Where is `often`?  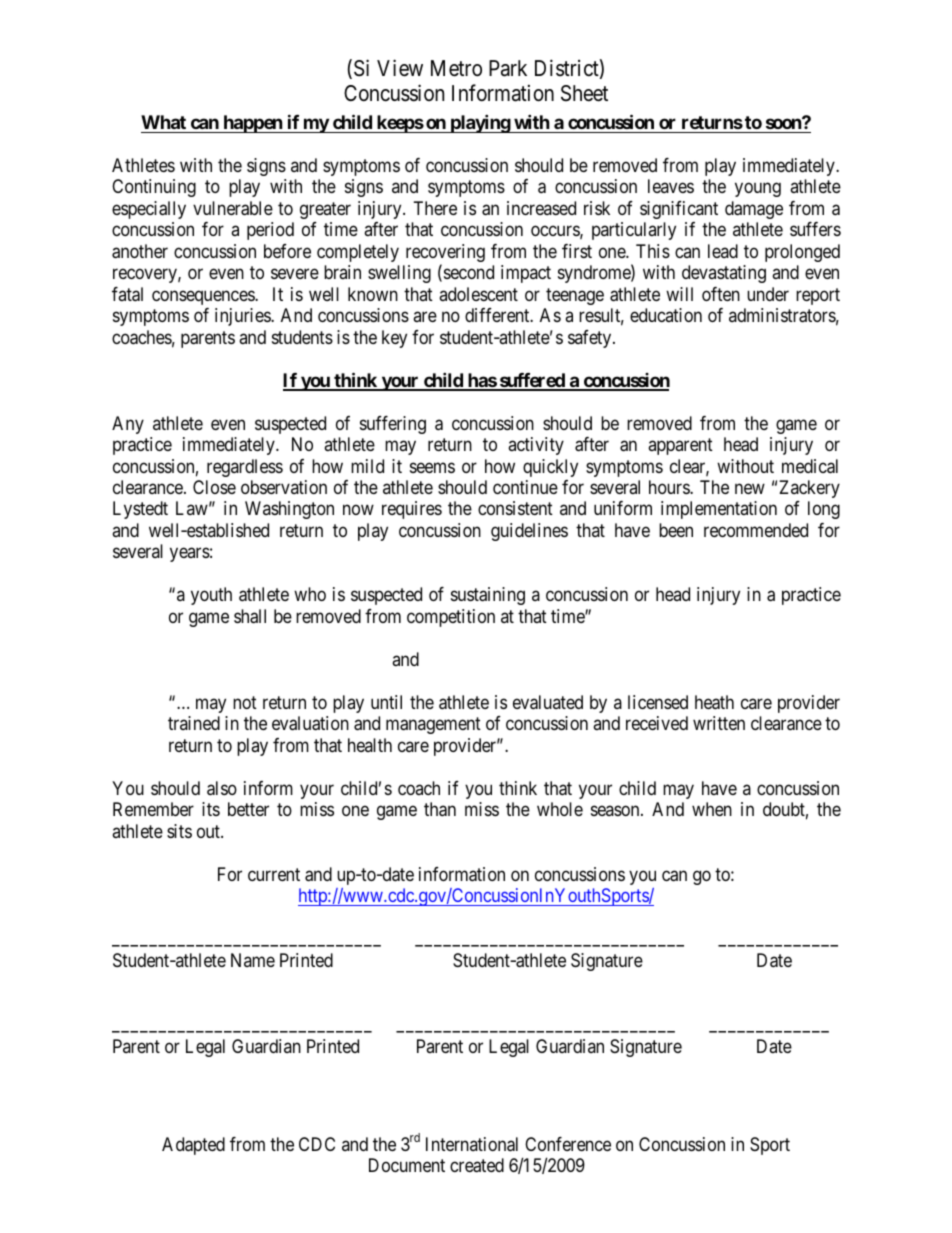 often is located at coordinates (721, 294).
